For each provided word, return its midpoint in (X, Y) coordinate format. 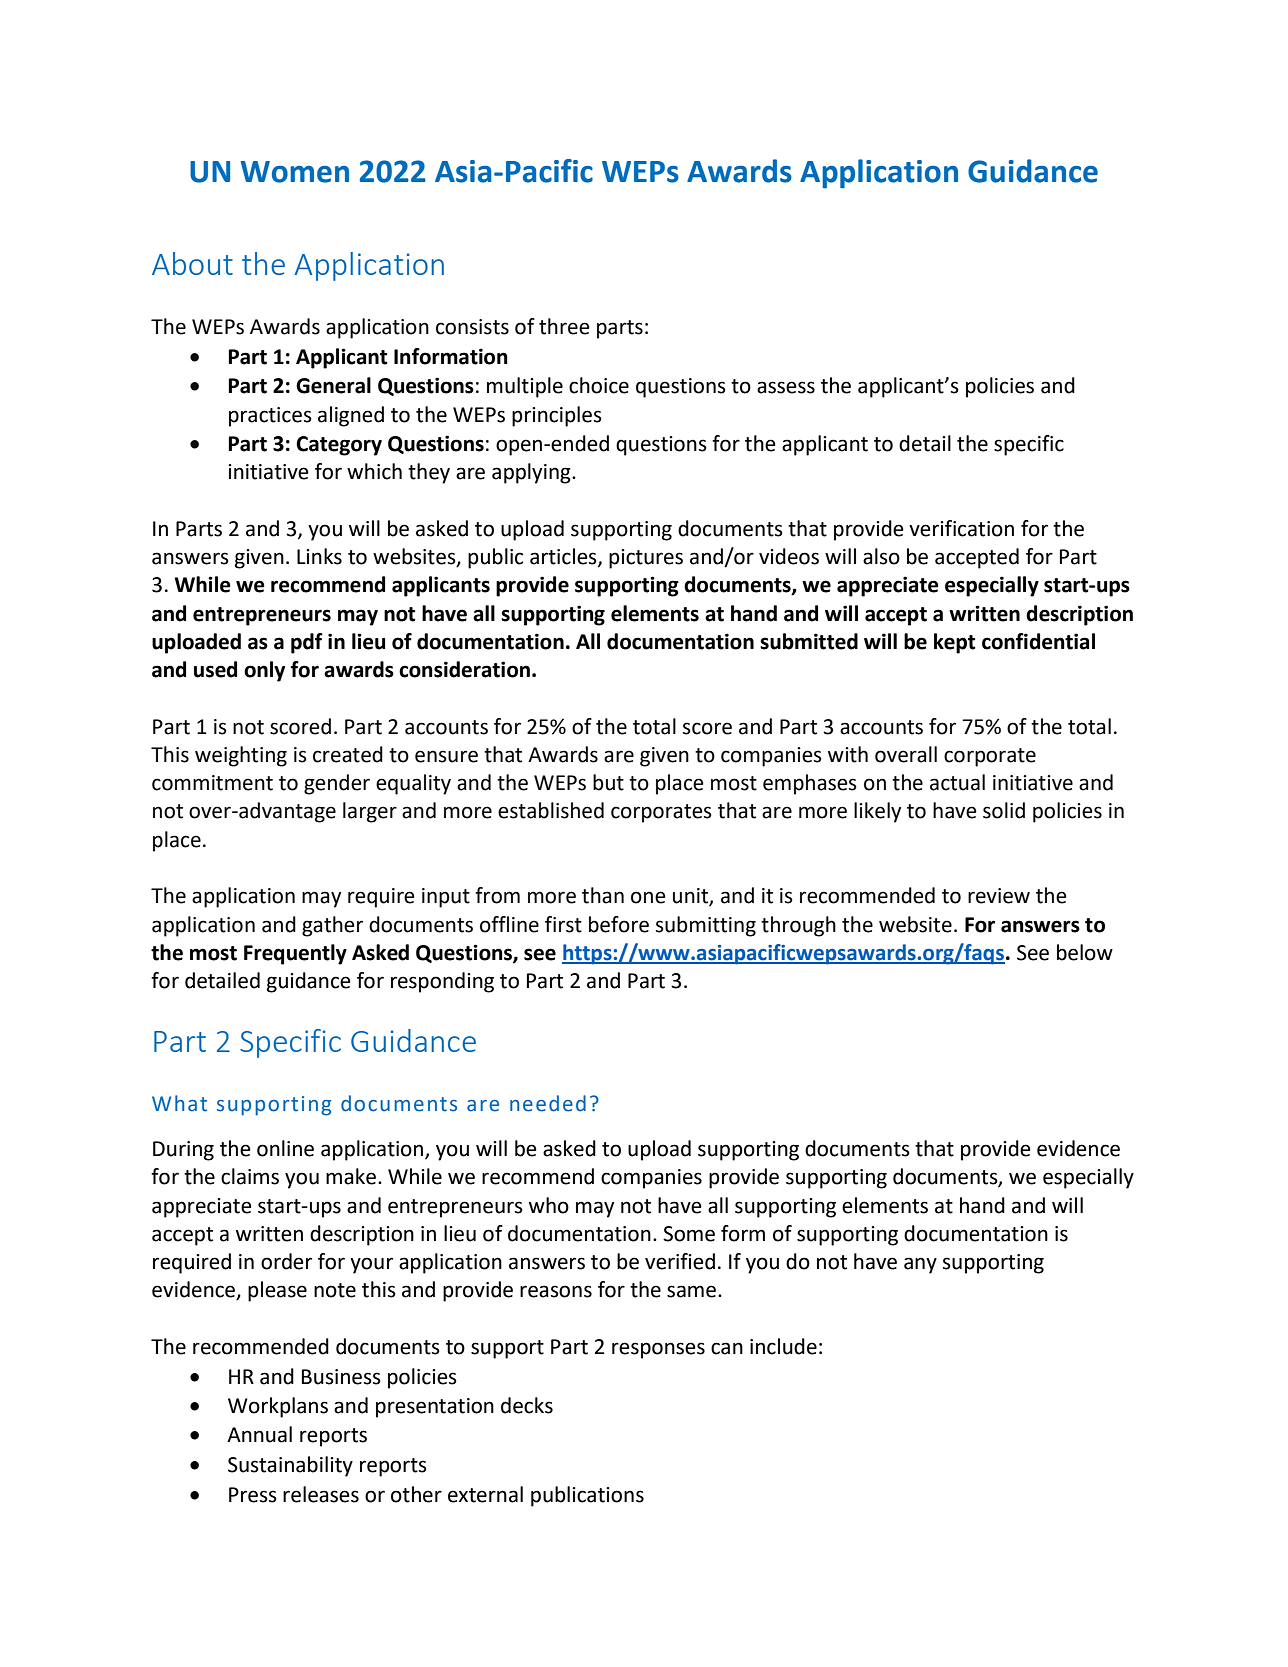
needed (548, 1103)
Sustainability (290, 1466)
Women (295, 172)
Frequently (295, 954)
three (564, 326)
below (1085, 952)
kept (955, 643)
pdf (307, 643)
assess (786, 387)
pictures (646, 559)
